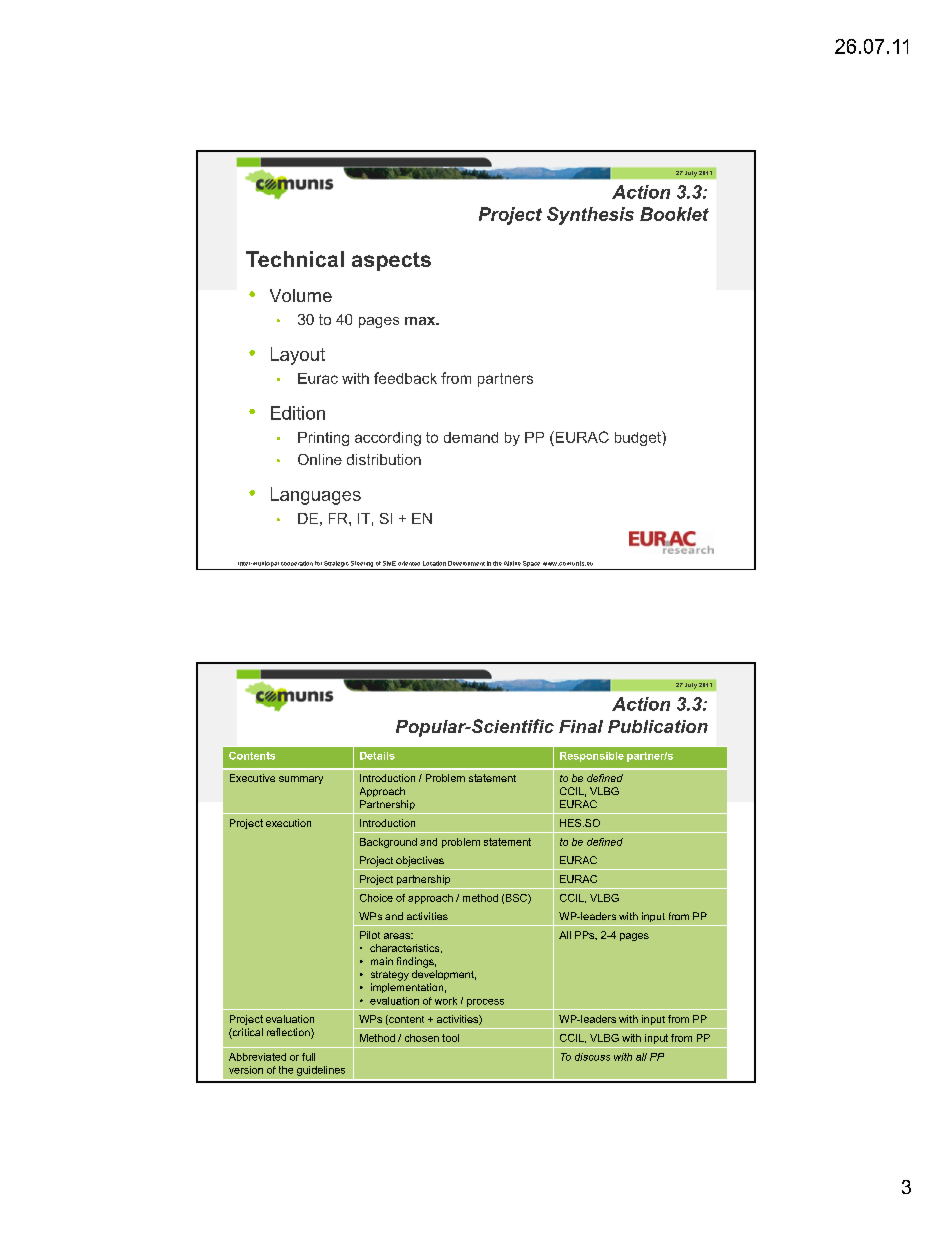 The image size is (952, 1233). Describe the element at coordinates (590, 216) in the screenshot. I see `Synthesis` at that location.
